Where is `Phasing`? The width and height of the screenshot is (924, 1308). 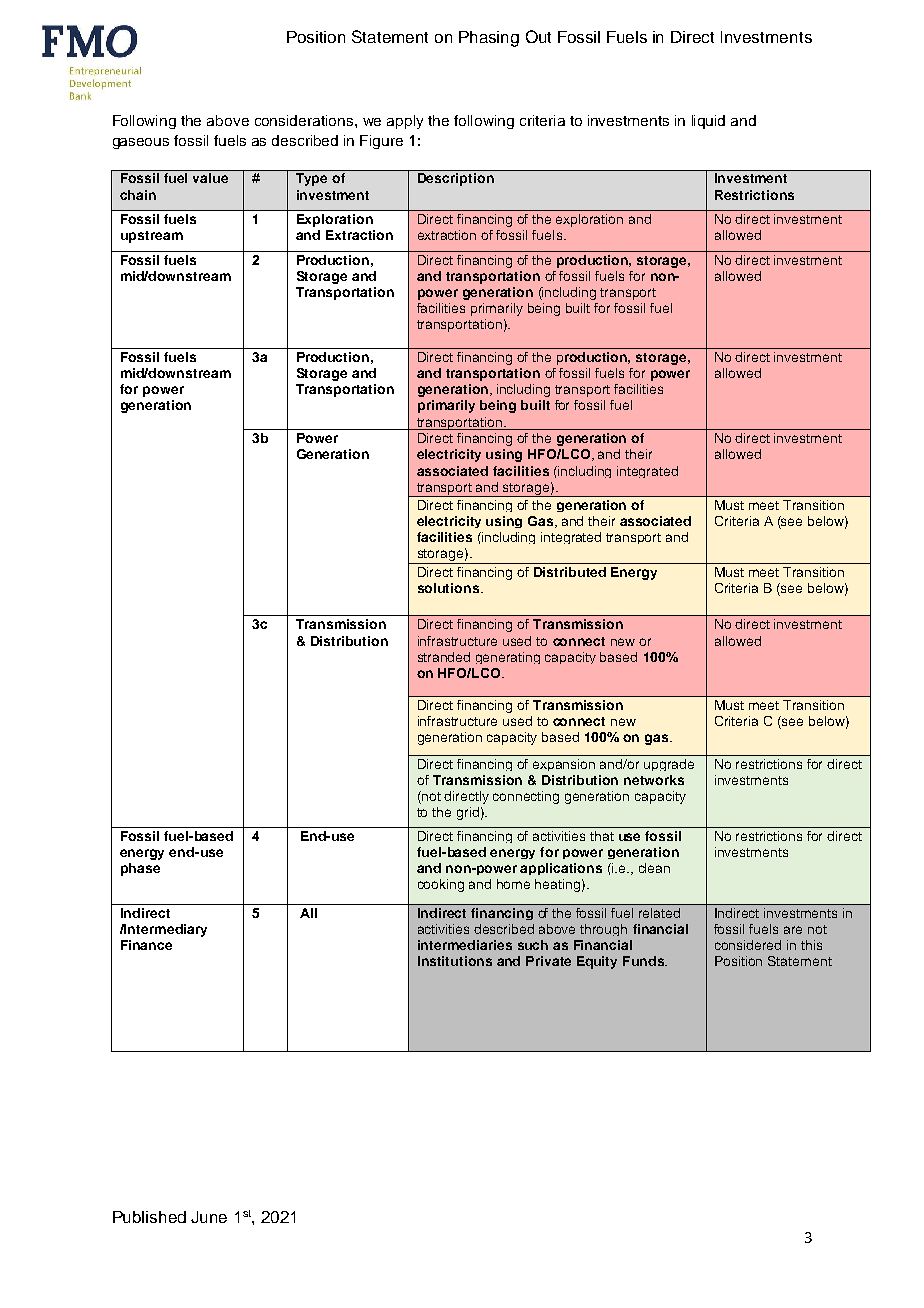
Phasing is located at coordinates (489, 39).
